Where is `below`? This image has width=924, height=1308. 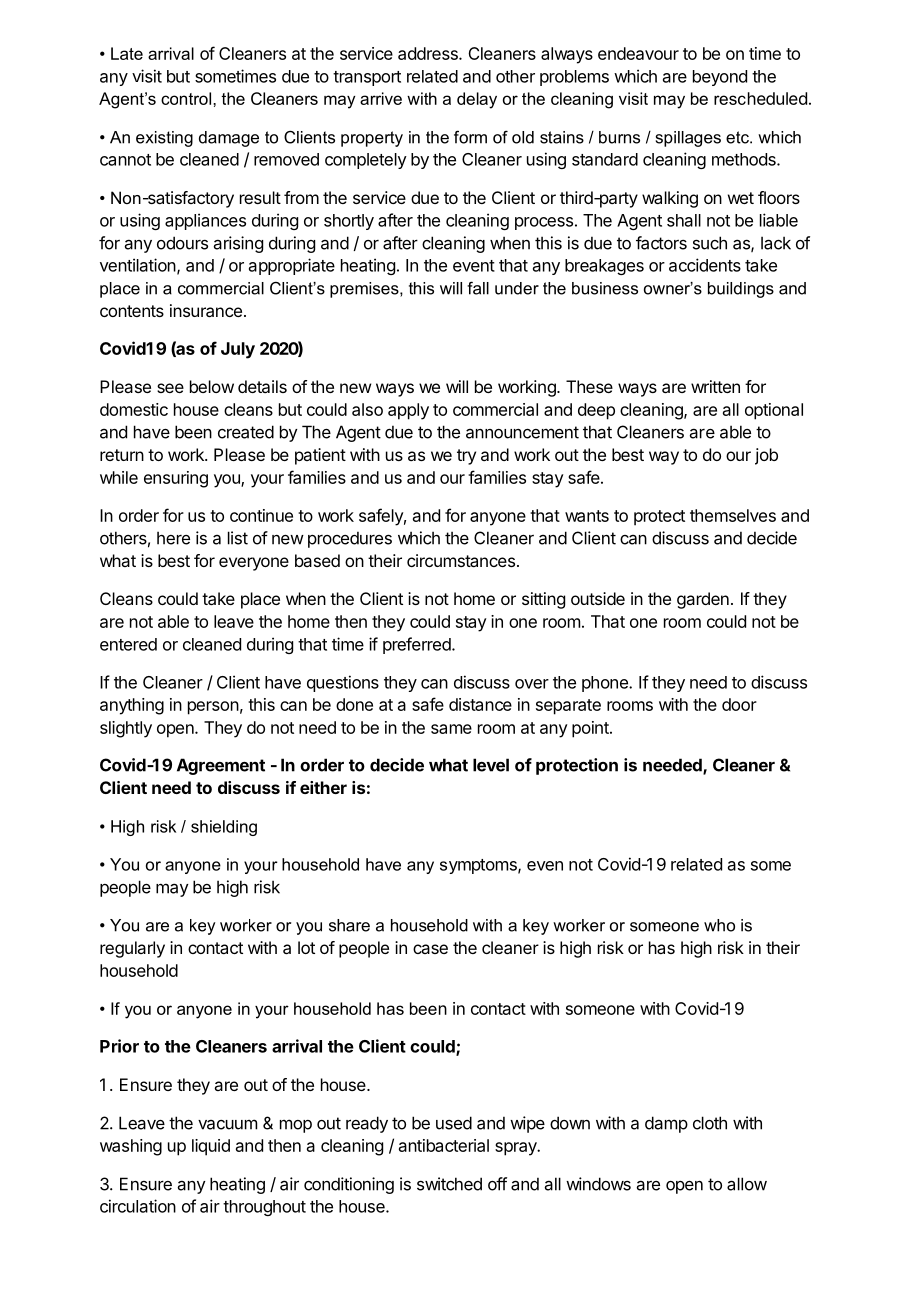
below is located at coordinates (212, 386).
